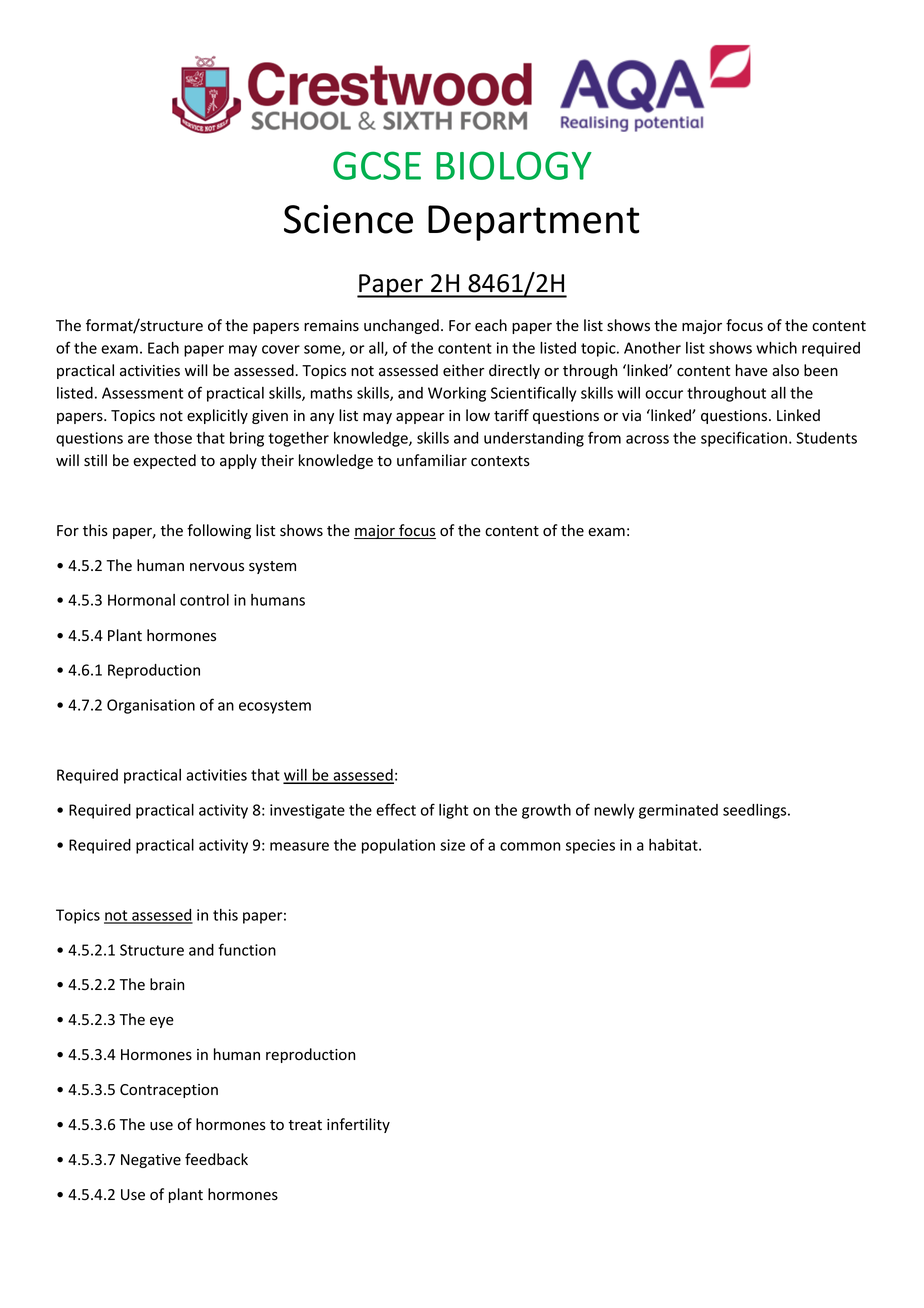 This screenshot has width=924, height=1308. What do you see at coordinates (299, 846) in the screenshot?
I see `measure` at bounding box center [299, 846].
